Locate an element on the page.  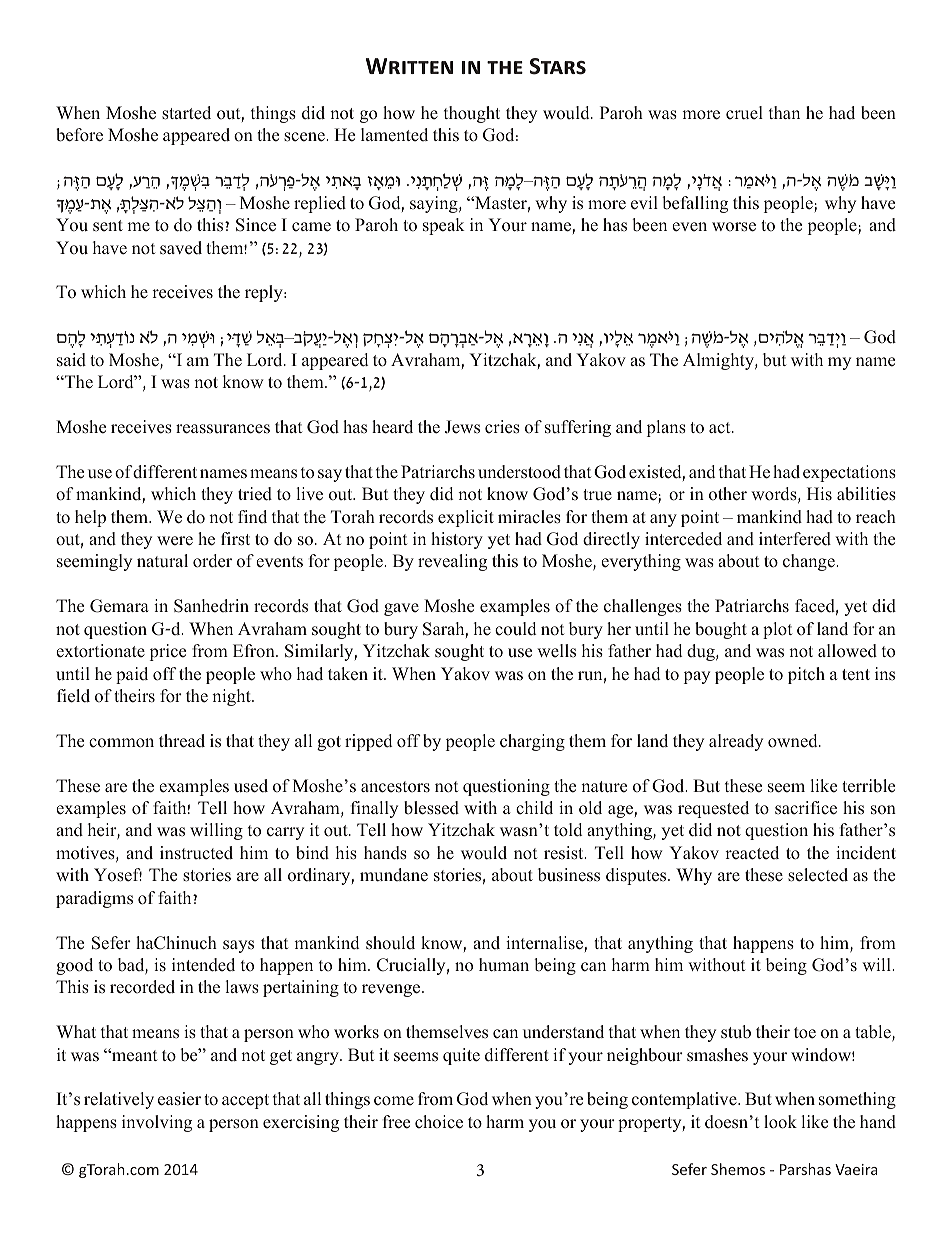
look is located at coordinates (780, 1122).
